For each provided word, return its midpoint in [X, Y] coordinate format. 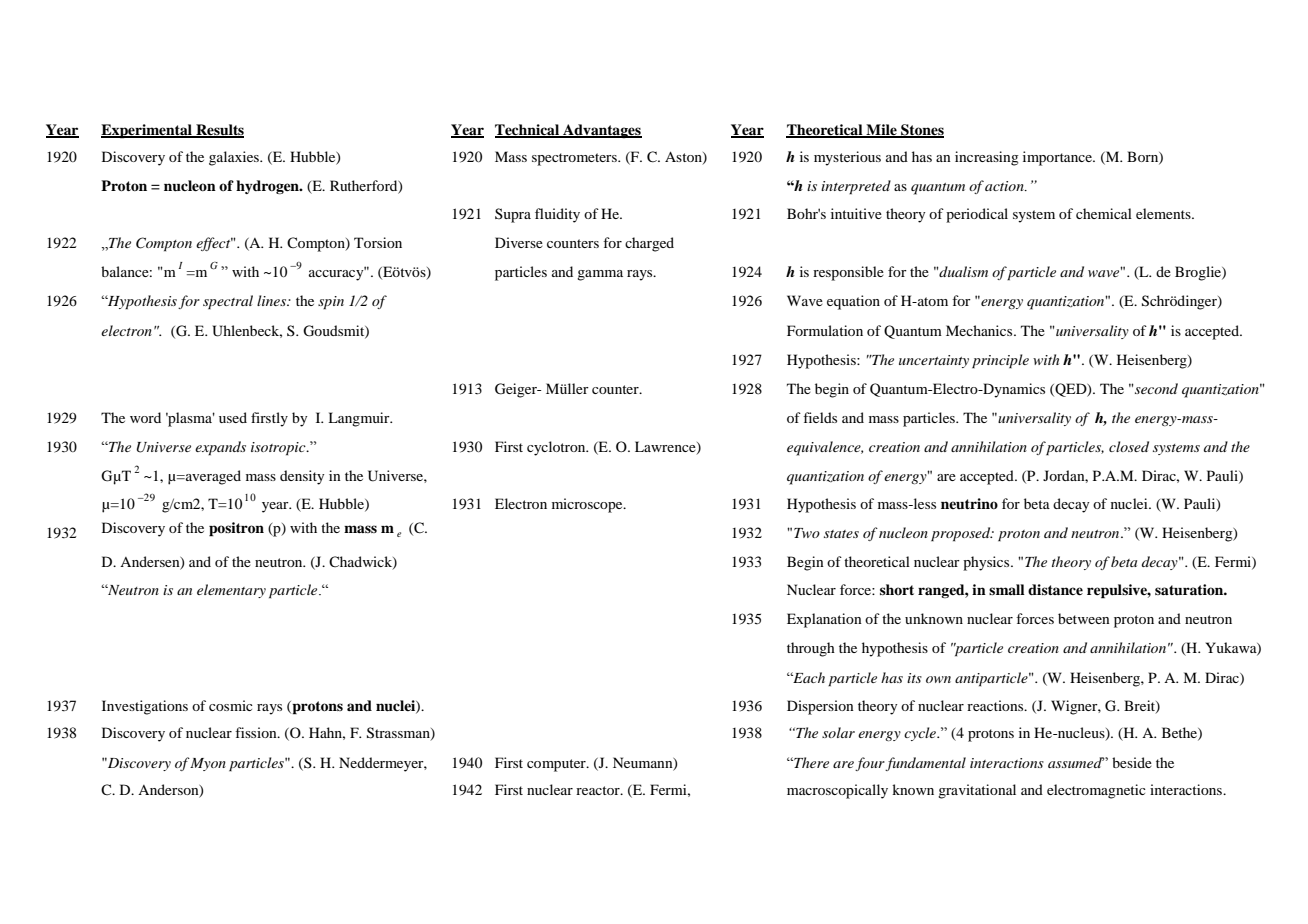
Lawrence [666, 448]
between [1084, 618]
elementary [231, 591]
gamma [600, 275]
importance [1058, 158]
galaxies [235, 158]
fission [257, 732]
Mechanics [980, 330]
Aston [684, 158]
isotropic [279, 449]
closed [1129, 446]
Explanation [824, 620]
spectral [228, 302]
